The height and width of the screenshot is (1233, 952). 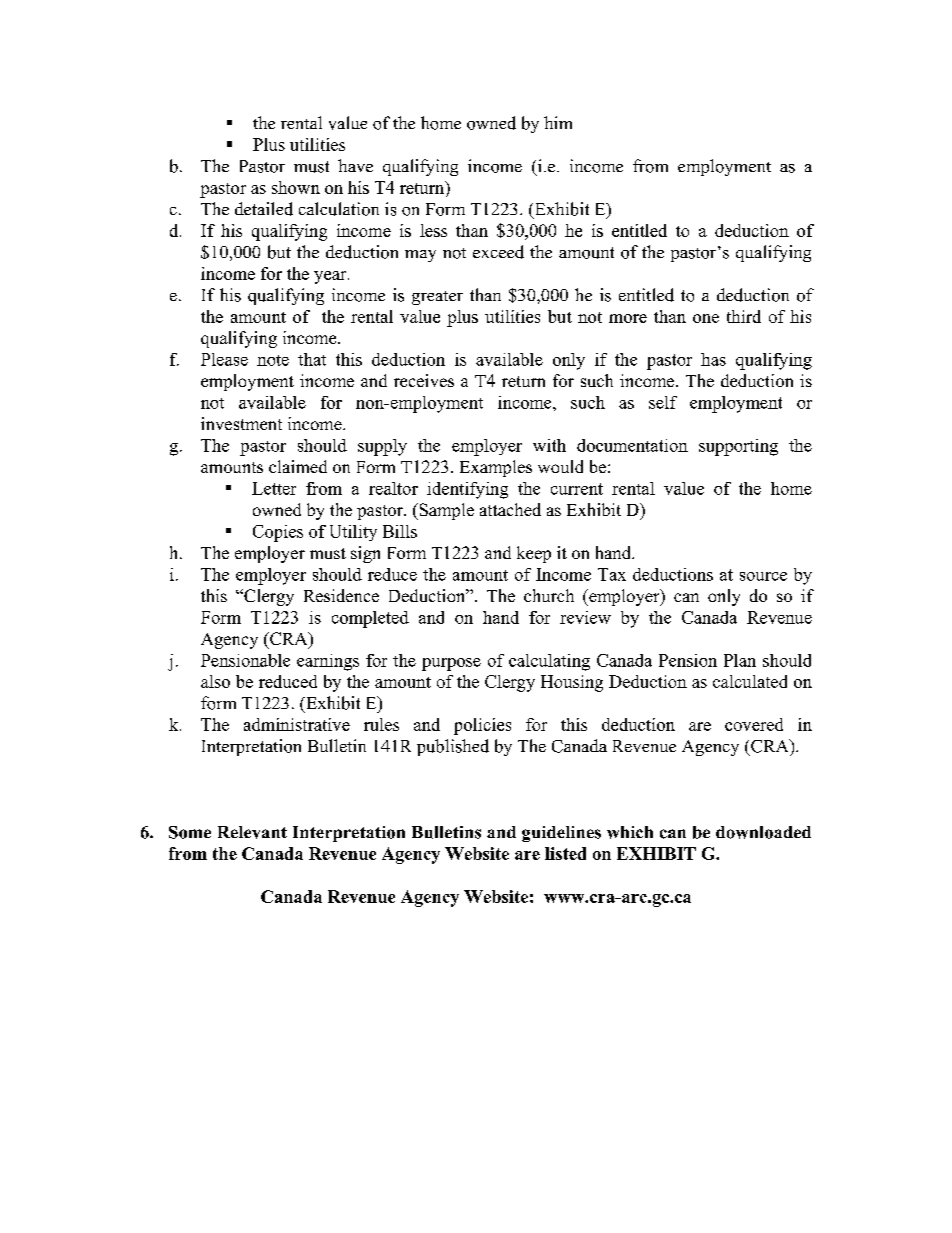 I want to click on Letter, so click(x=274, y=488).
